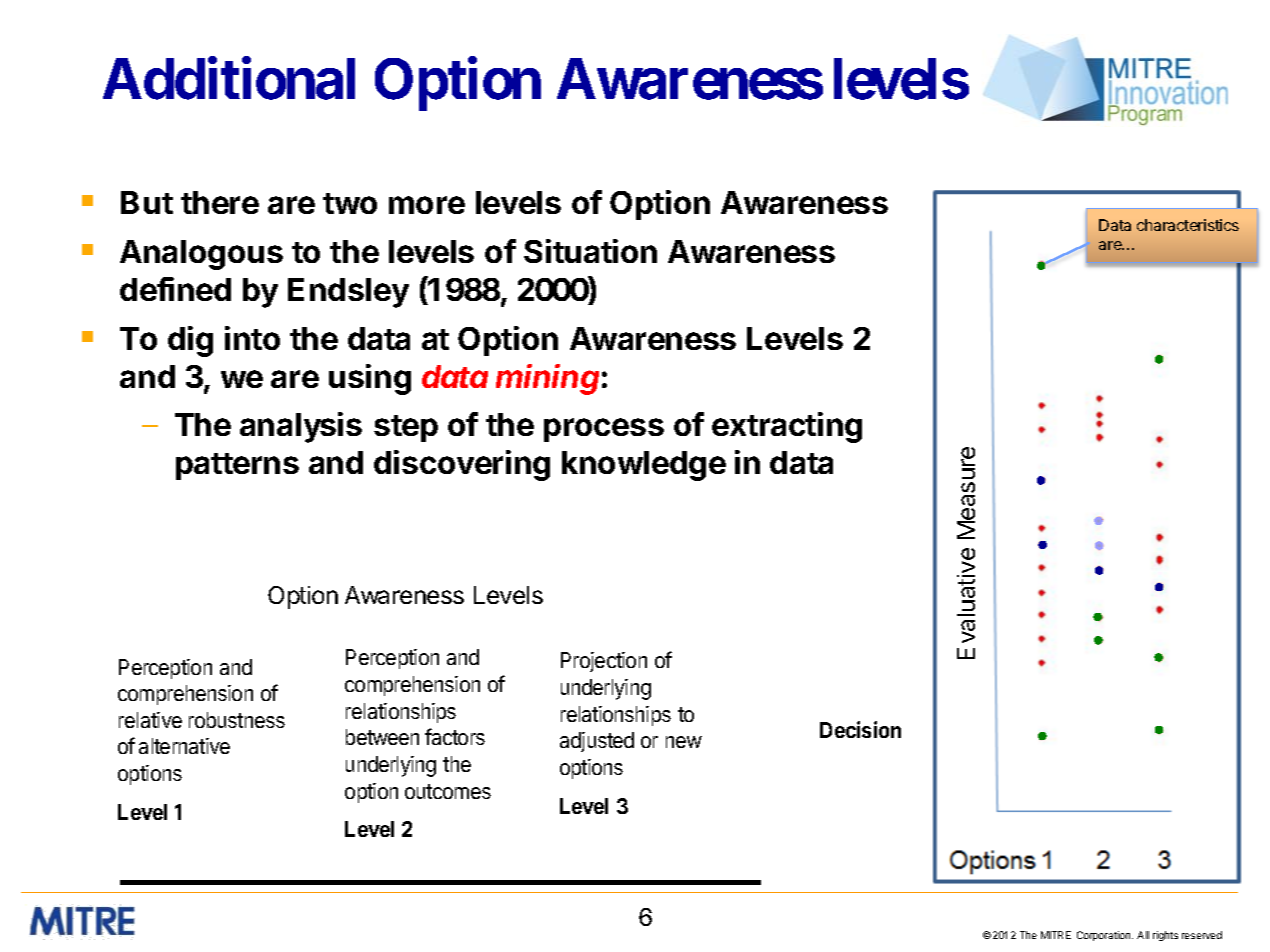 The image size is (1270, 952). I want to click on patterns, so click(237, 466).
